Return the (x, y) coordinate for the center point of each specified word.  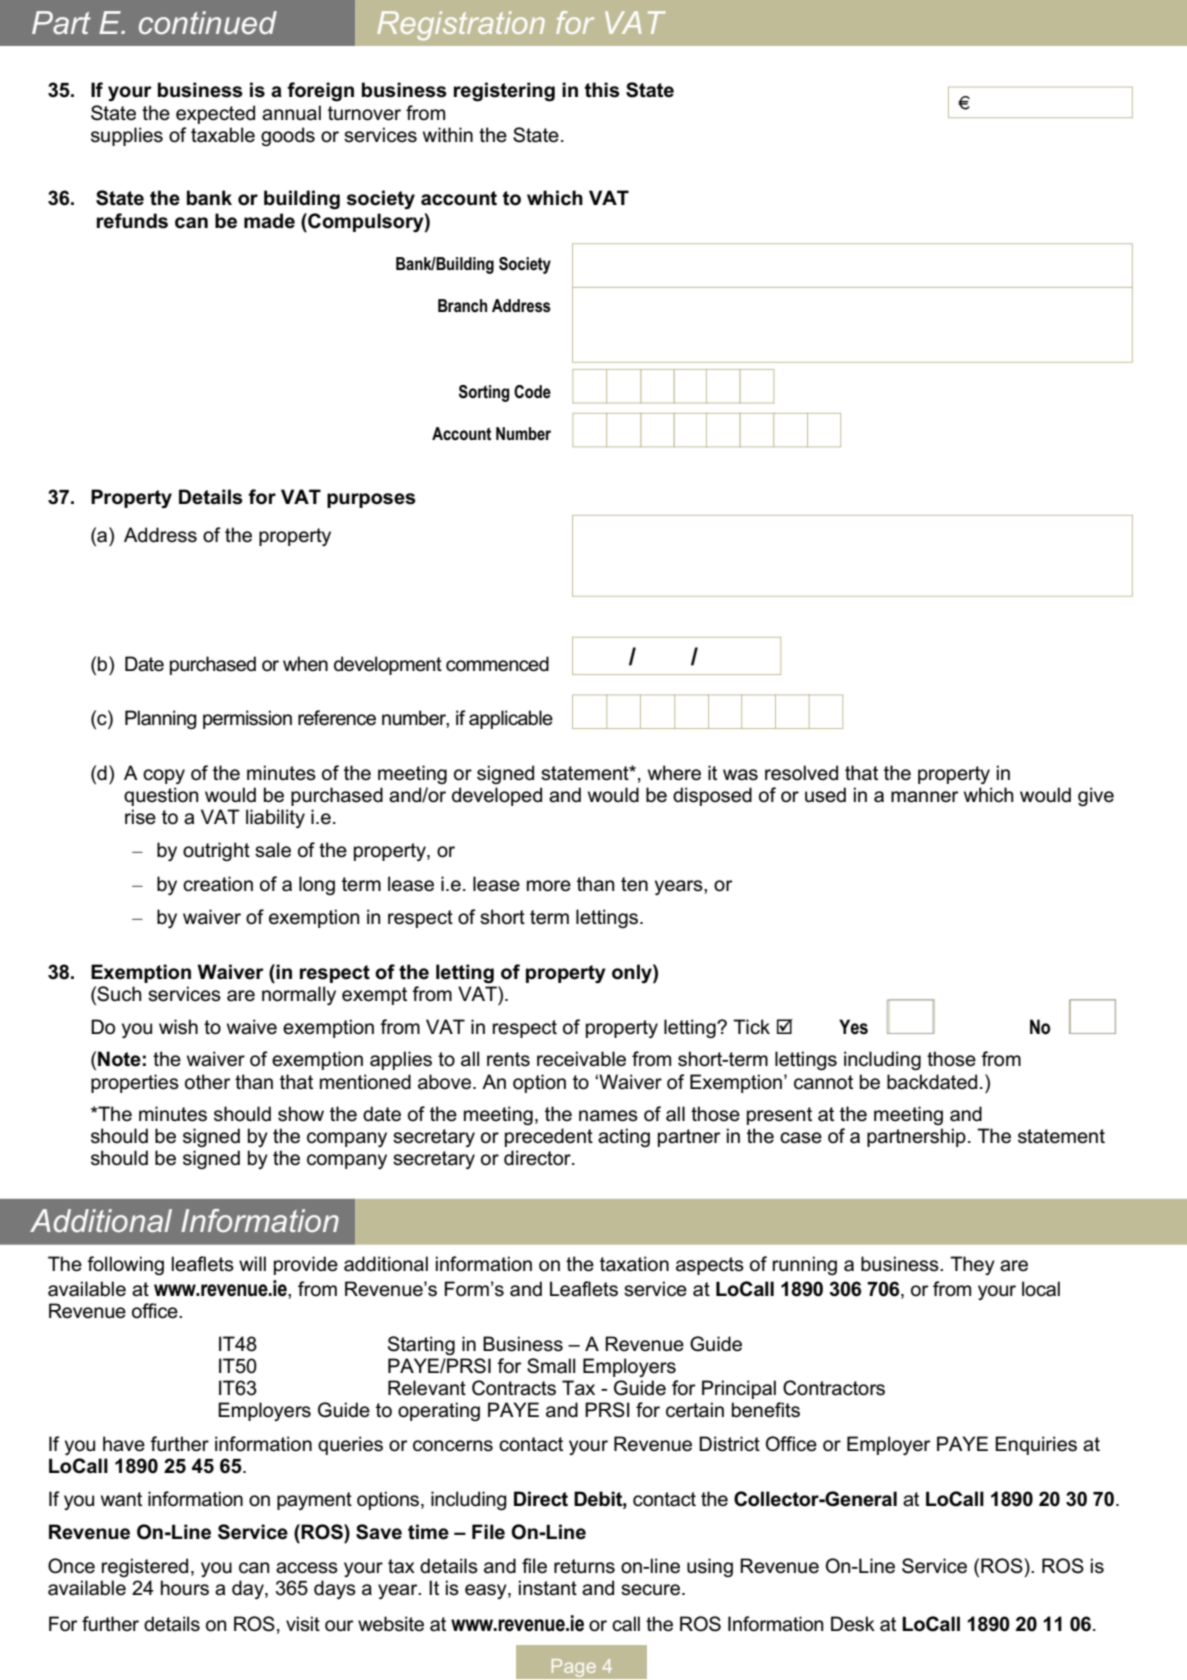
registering (504, 92)
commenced (497, 664)
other (208, 1082)
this (602, 90)
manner (925, 797)
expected (215, 114)
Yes (853, 1027)
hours (185, 1588)
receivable (581, 1059)
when (305, 664)
